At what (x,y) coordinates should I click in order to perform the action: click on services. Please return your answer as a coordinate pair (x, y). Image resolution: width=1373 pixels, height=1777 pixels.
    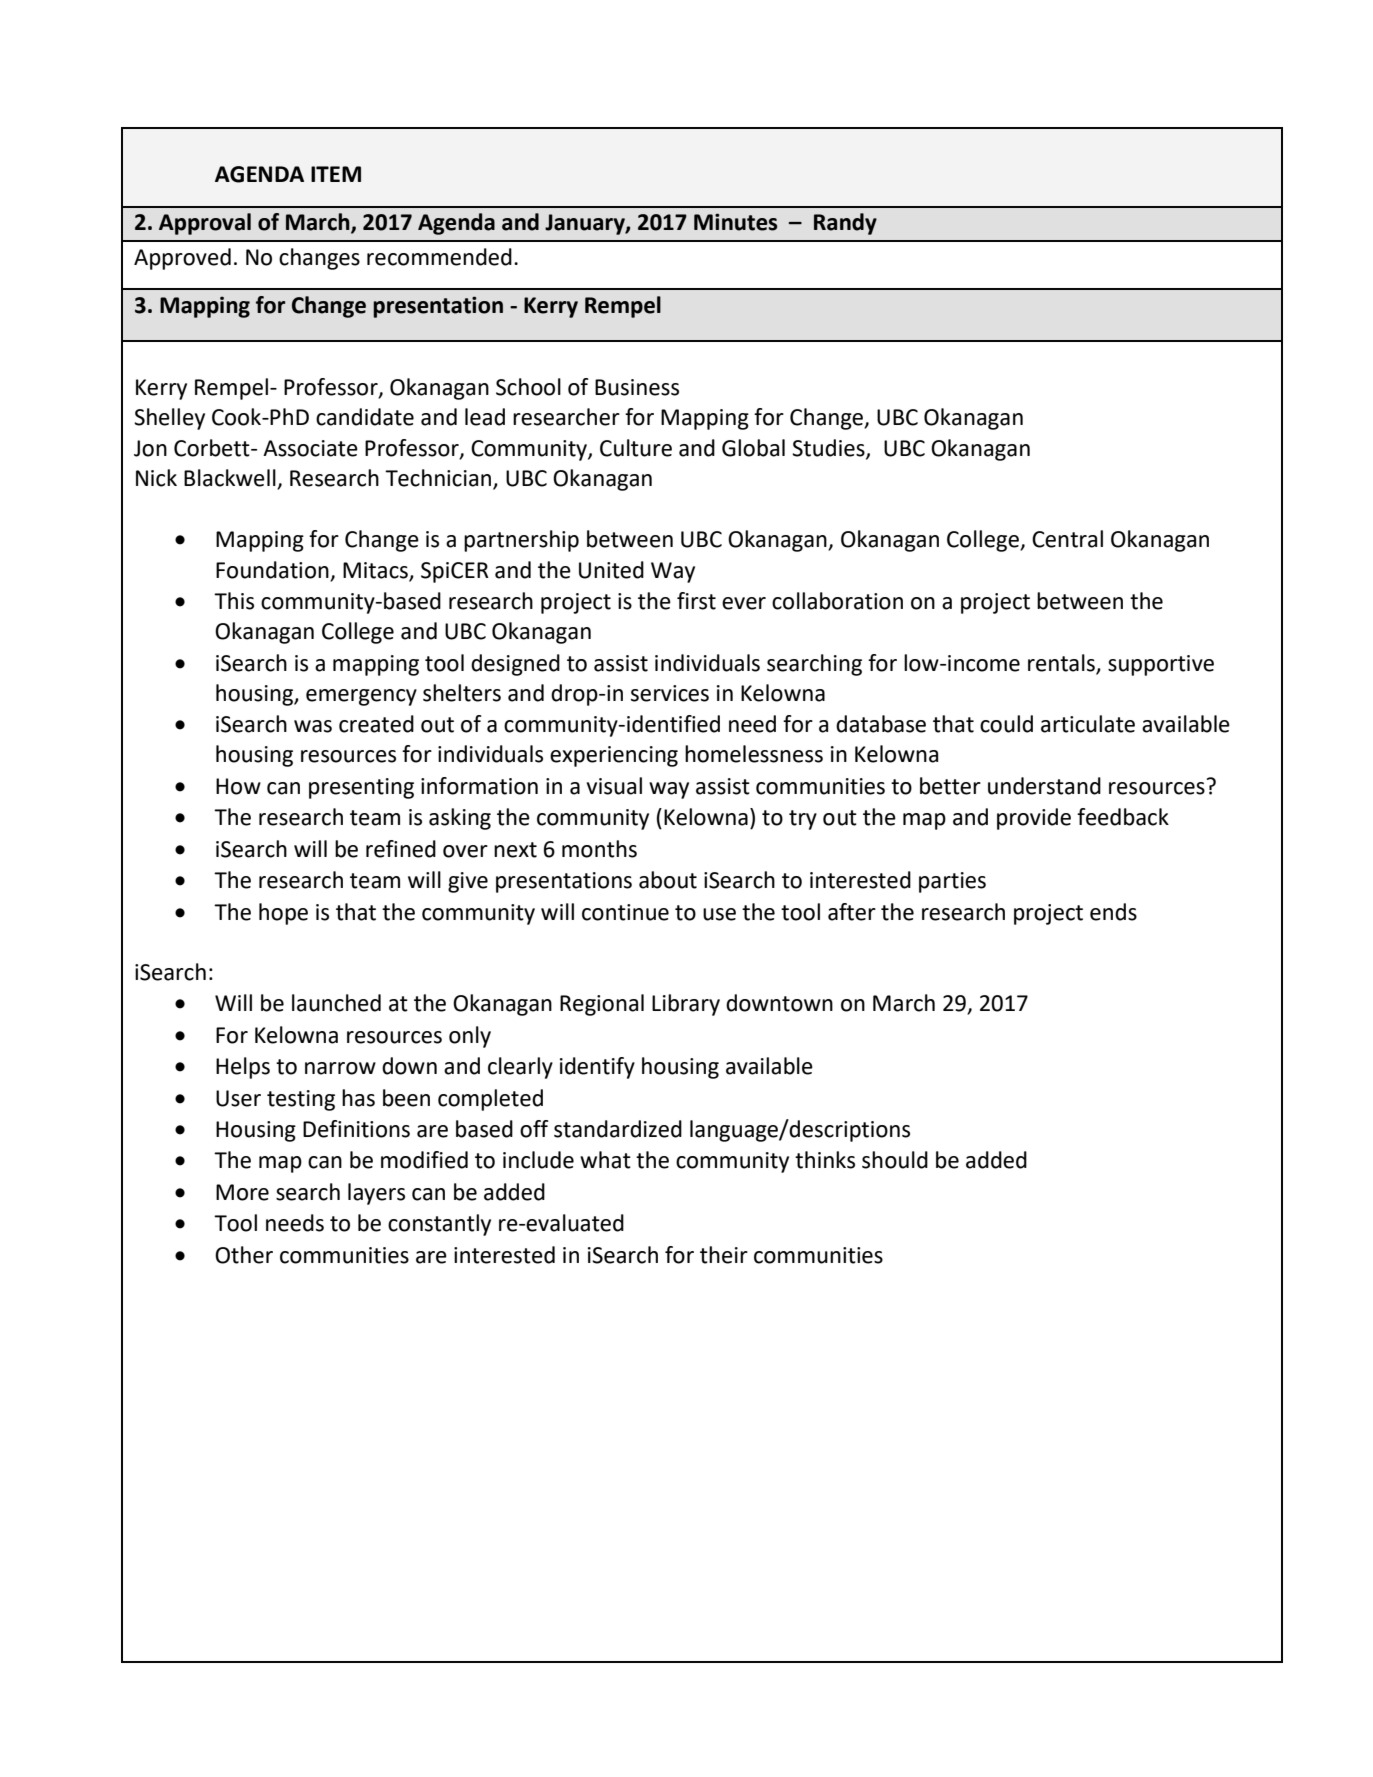
    Looking at the image, I should click on (670, 693).
